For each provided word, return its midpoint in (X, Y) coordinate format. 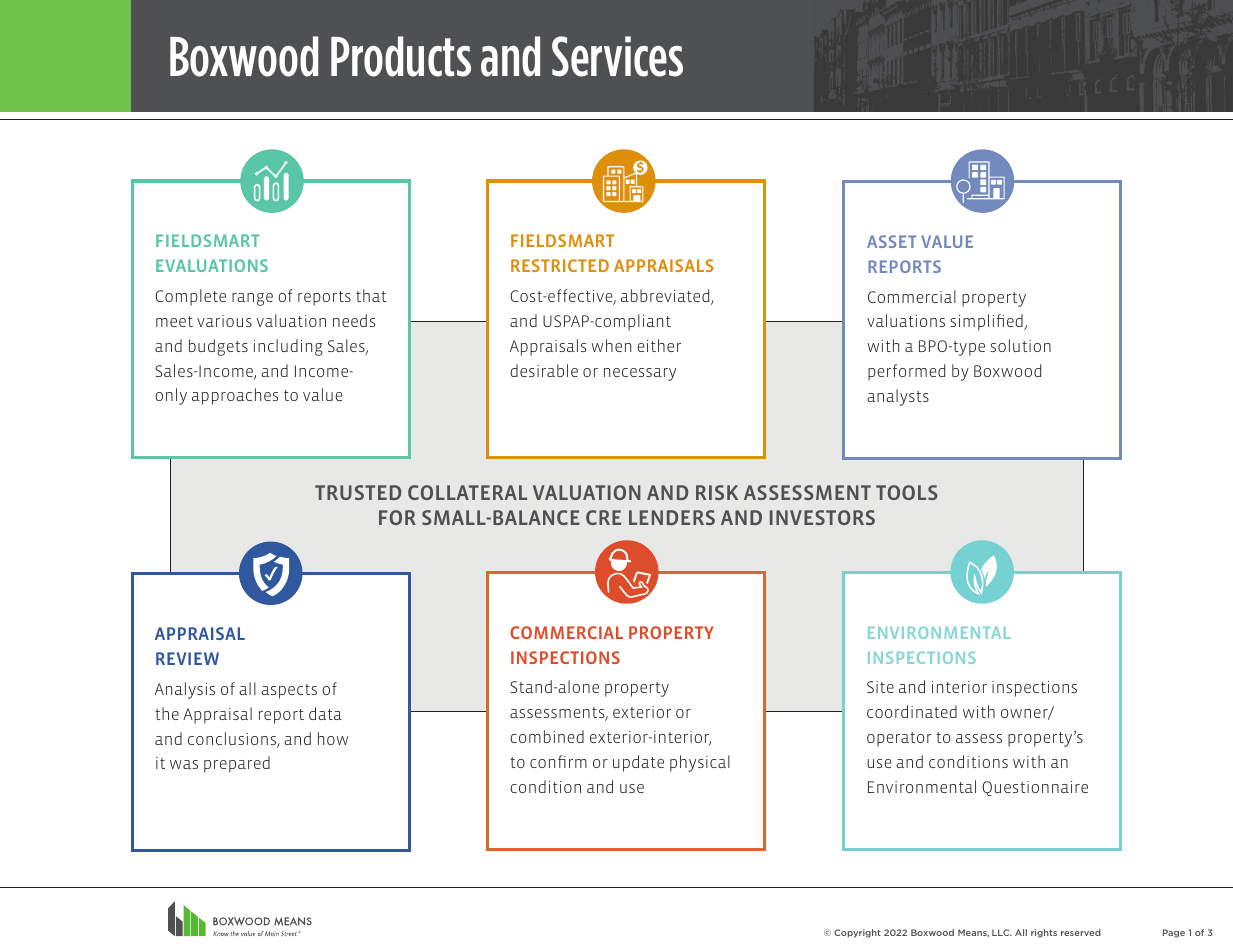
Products (401, 56)
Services (617, 56)
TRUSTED (358, 492)
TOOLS (907, 492)
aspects (289, 691)
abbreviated (666, 297)
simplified (987, 322)
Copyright (857, 933)
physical (700, 763)
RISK (717, 492)
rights (1044, 933)
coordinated (912, 711)
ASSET (892, 241)
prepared (237, 764)
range (252, 299)
